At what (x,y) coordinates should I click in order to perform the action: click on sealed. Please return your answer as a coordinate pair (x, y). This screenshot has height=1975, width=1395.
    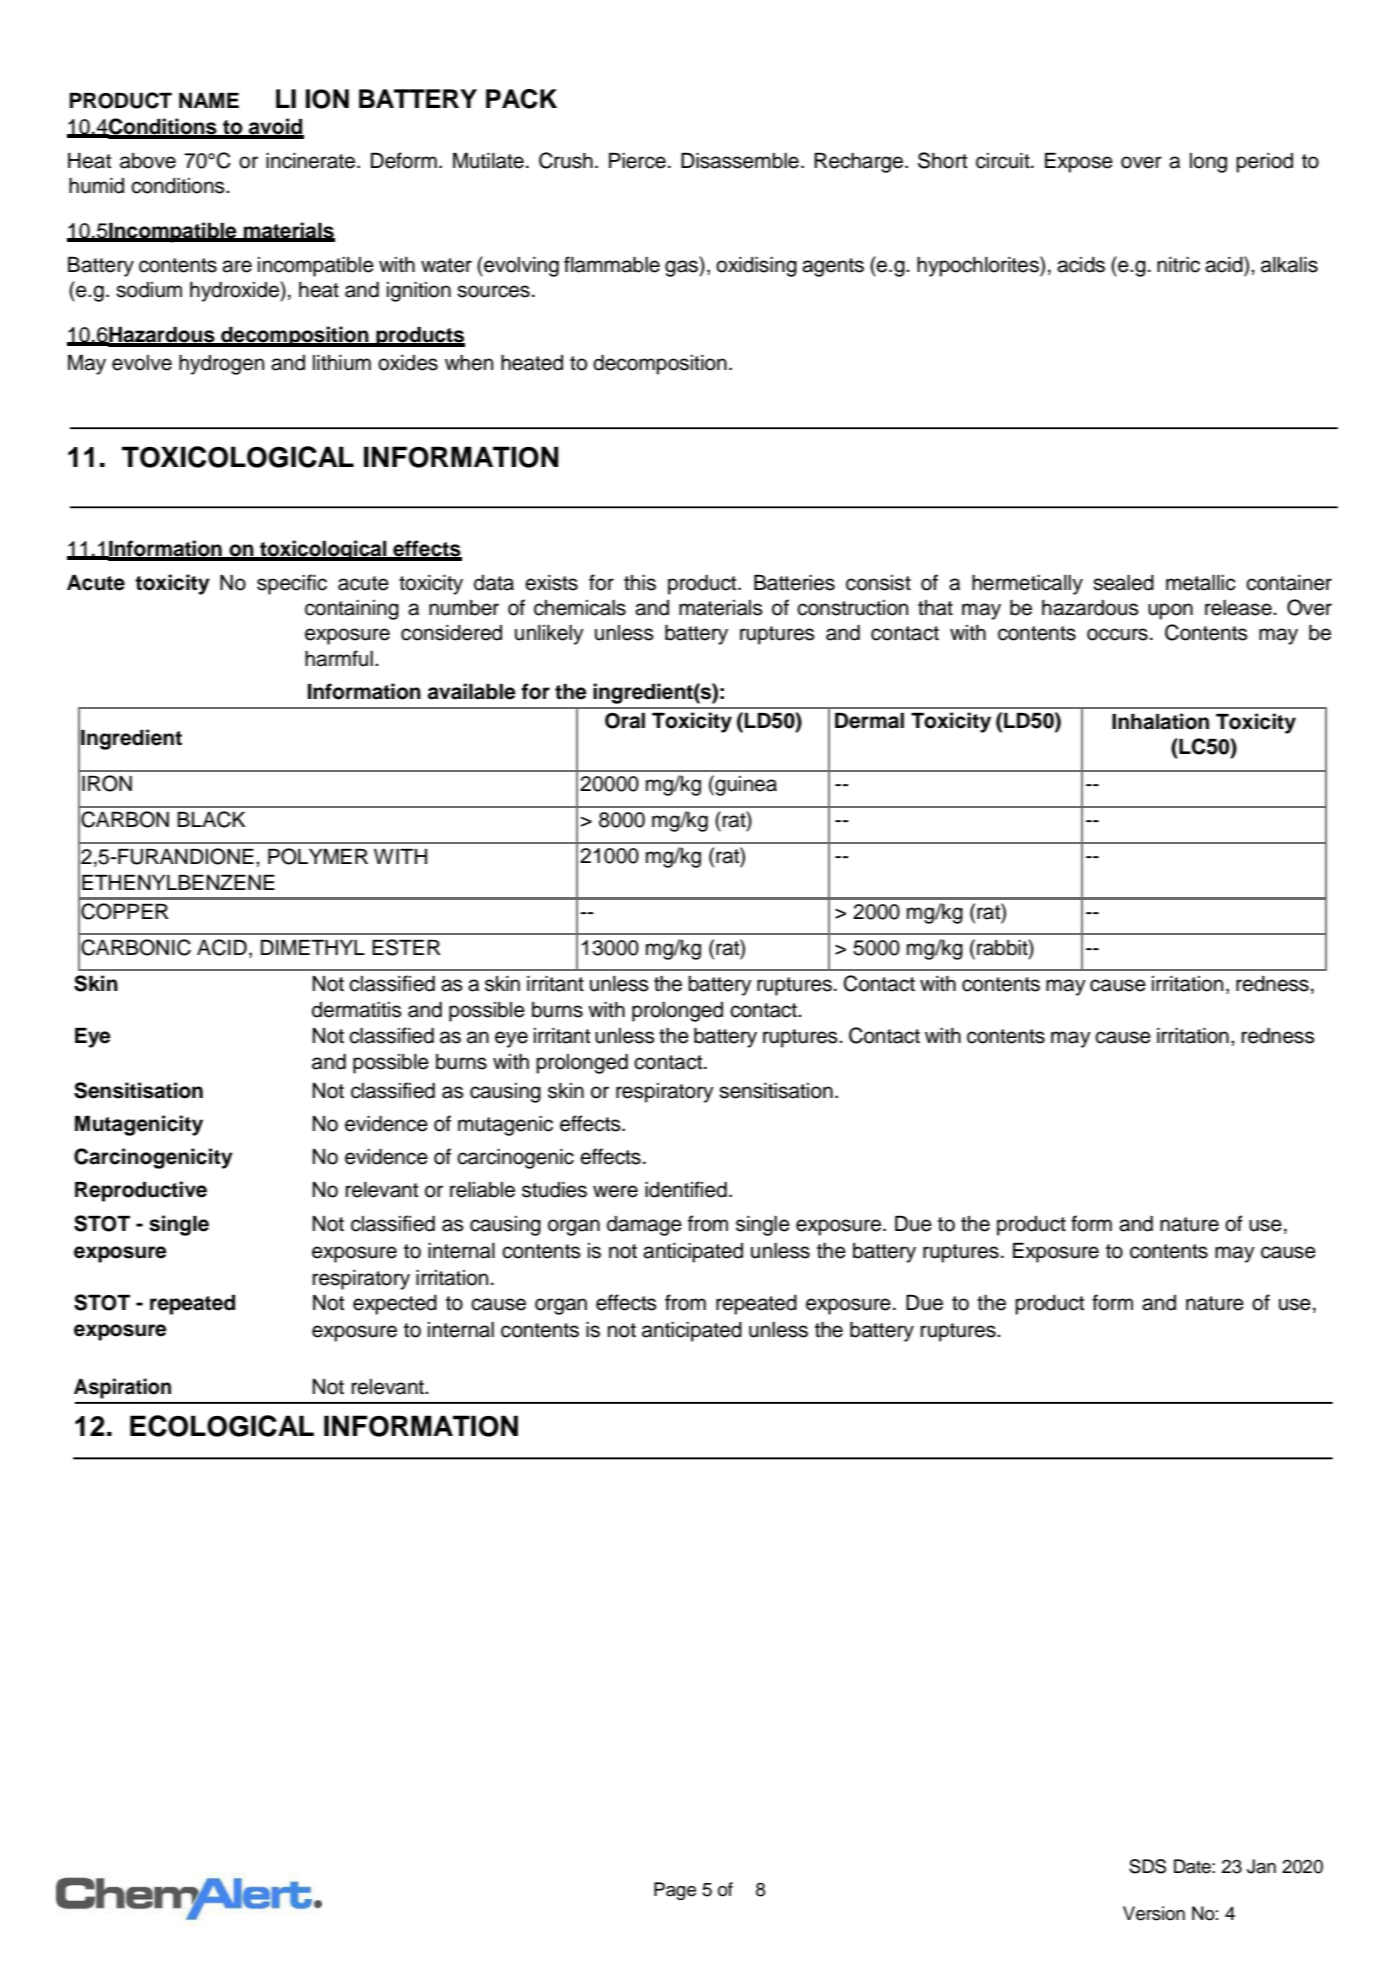
    Looking at the image, I should click on (1123, 583).
